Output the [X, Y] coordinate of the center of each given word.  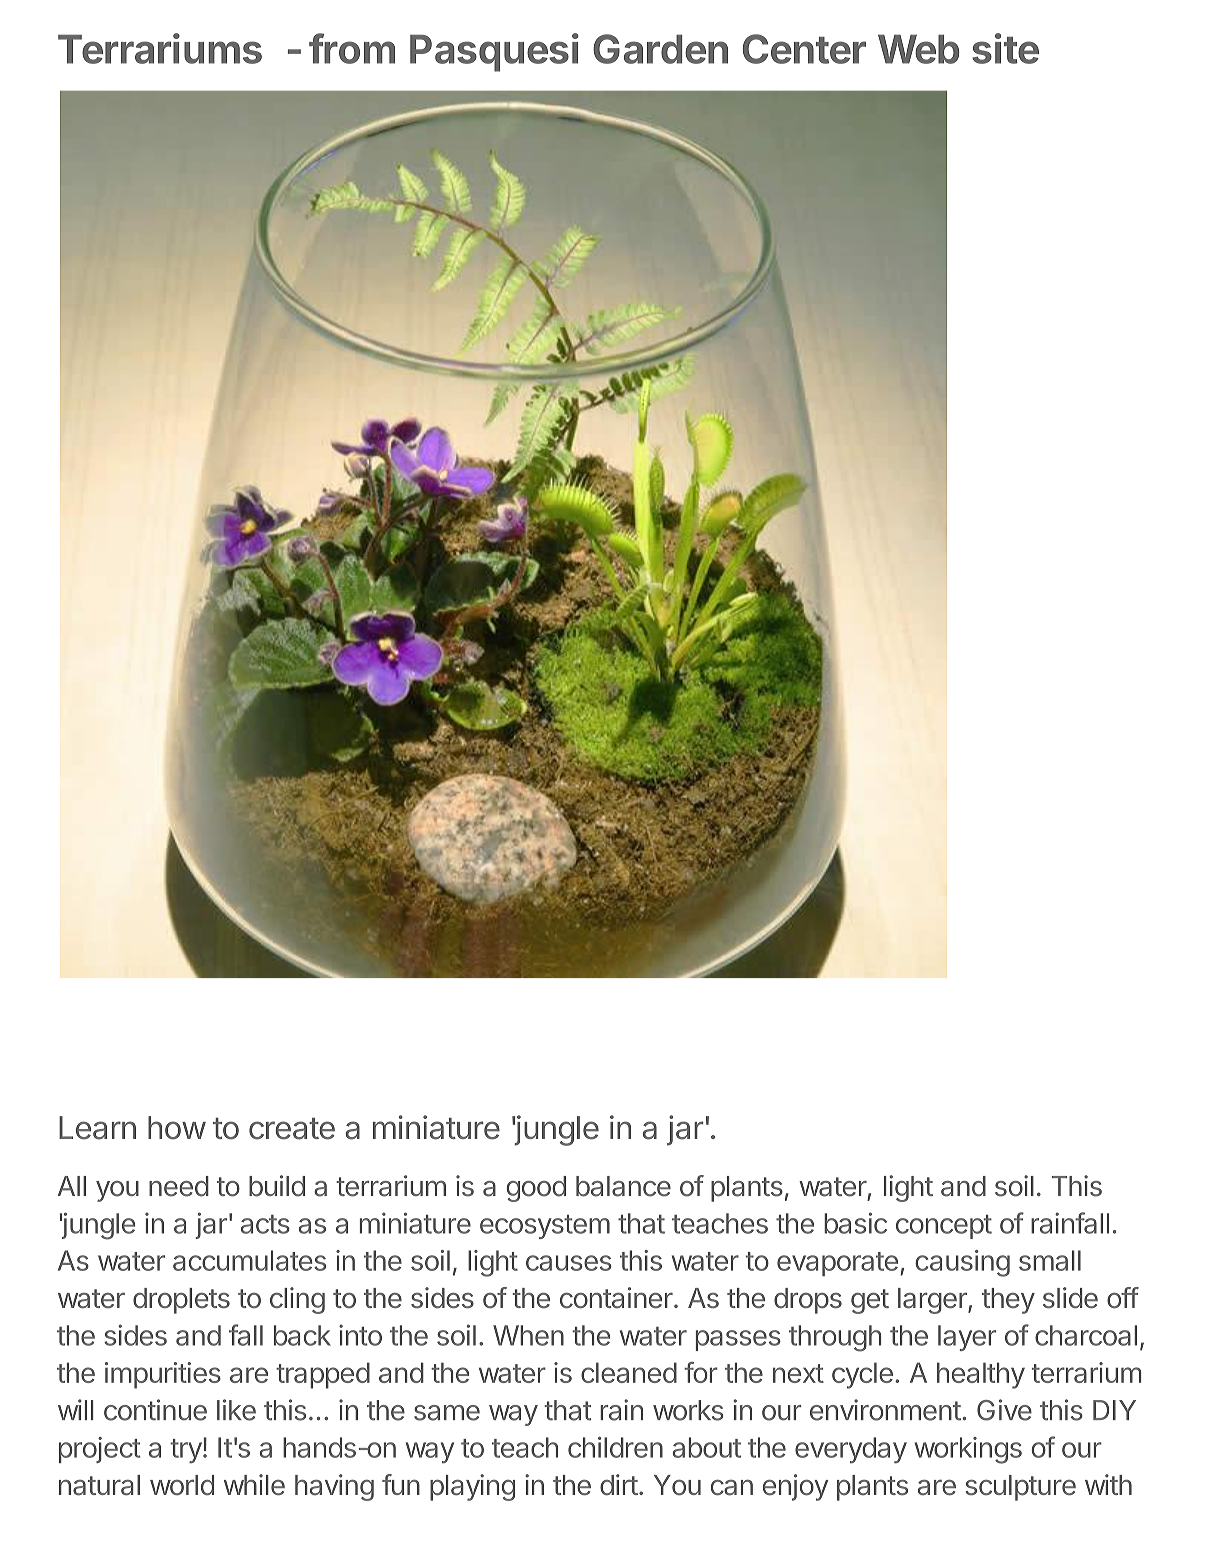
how [177, 1128]
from [352, 48]
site [1005, 48]
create [292, 1129]
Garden [660, 49]
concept [944, 1227]
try [186, 1451]
